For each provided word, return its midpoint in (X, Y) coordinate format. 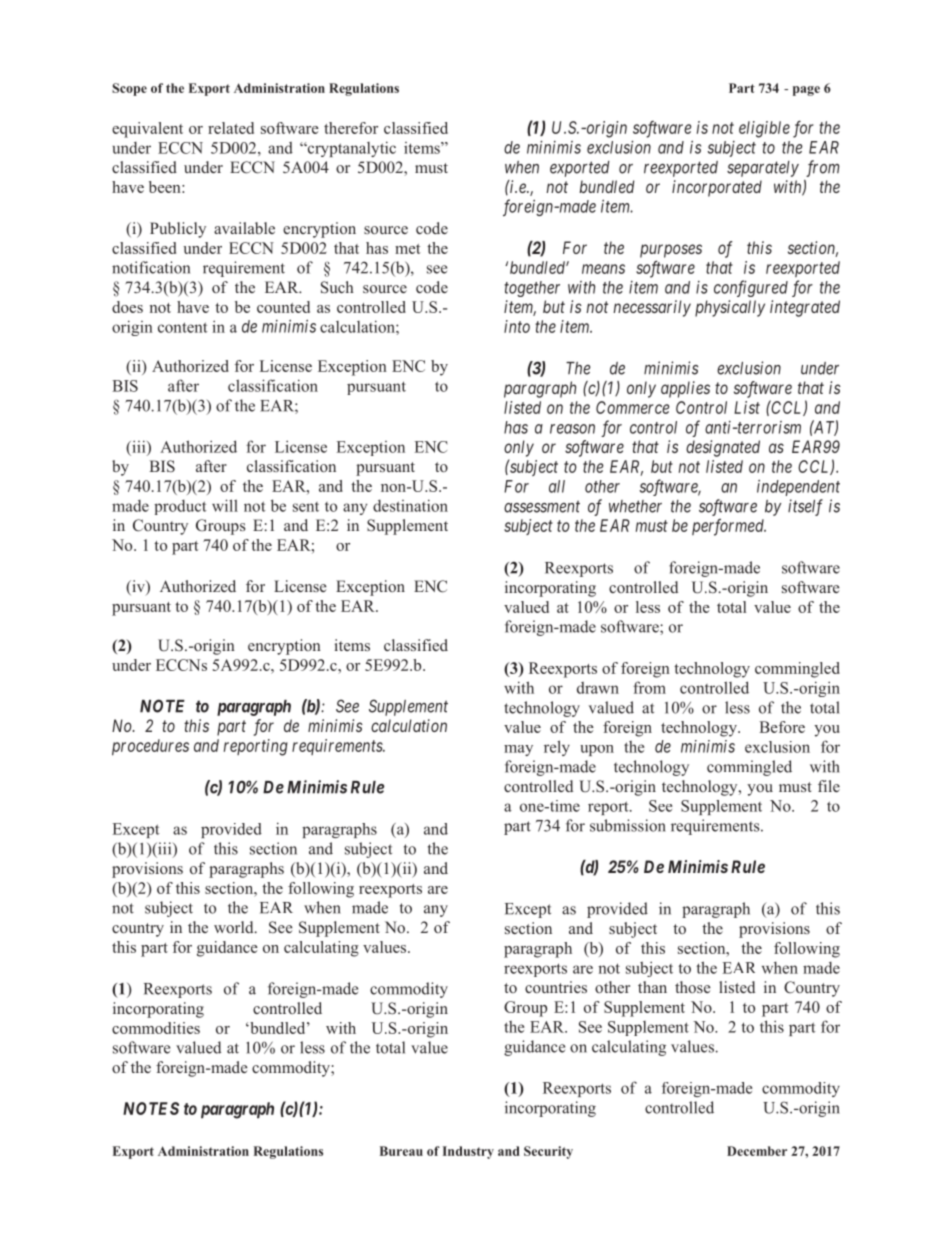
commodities (156, 1028)
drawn (598, 688)
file (829, 786)
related (231, 128)
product (180, 507)
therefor (351, 128)
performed (729, 527)
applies (685, 389)
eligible (764, 129)
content (183, 327)
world (235, 927)
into (517, 326)
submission (628, 825)
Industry (468, 1152)
